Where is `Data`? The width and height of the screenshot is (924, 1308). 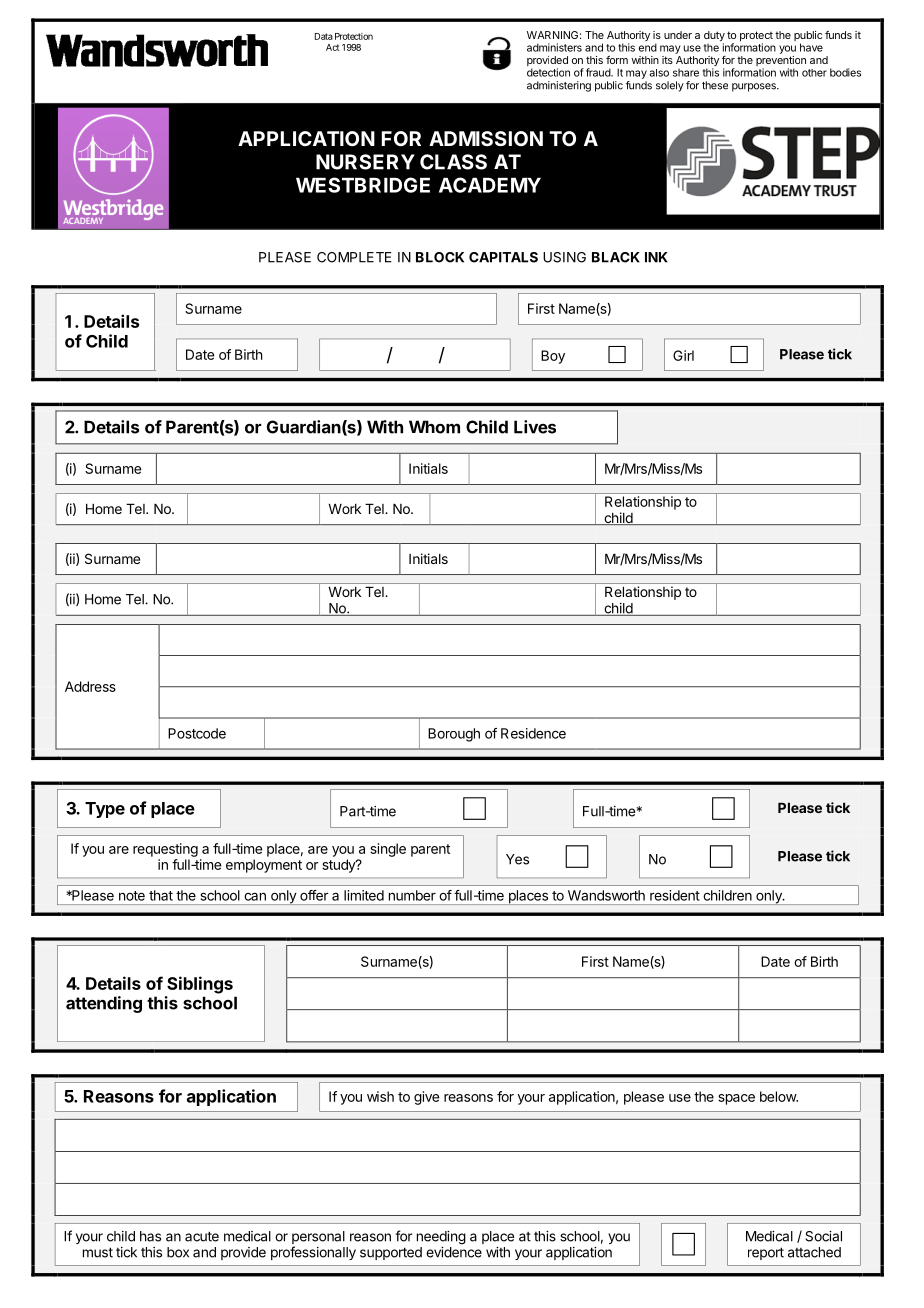 Data is located at coordinates (324, 36).
